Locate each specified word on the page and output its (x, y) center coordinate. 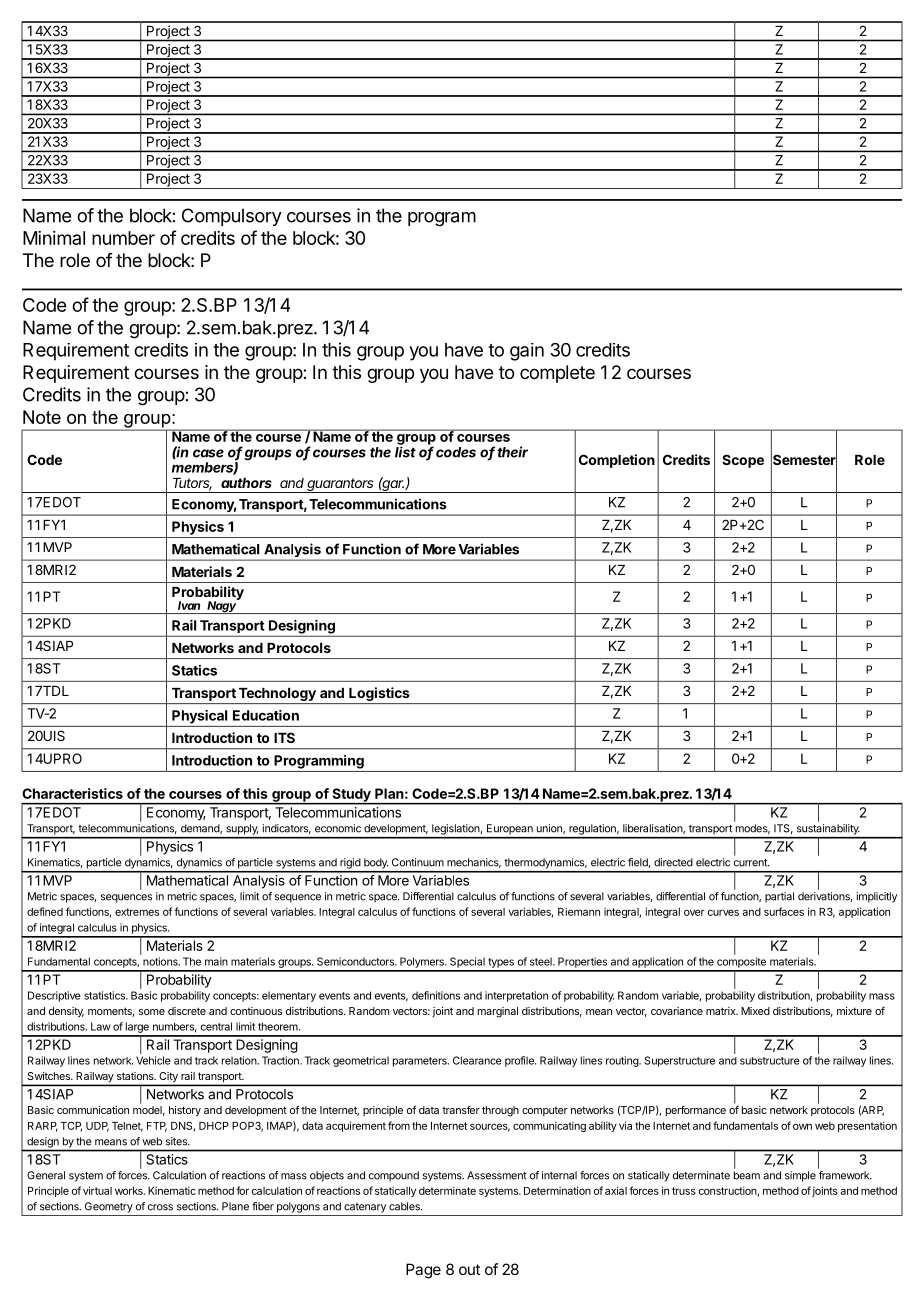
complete (557, 374)
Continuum (418, 862)
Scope (743, 461)
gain (527, 352)
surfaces (784, 911)
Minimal (54, 238)
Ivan (189, 605)
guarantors (340, 485)
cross (160, 1207)
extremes (137, 912)
